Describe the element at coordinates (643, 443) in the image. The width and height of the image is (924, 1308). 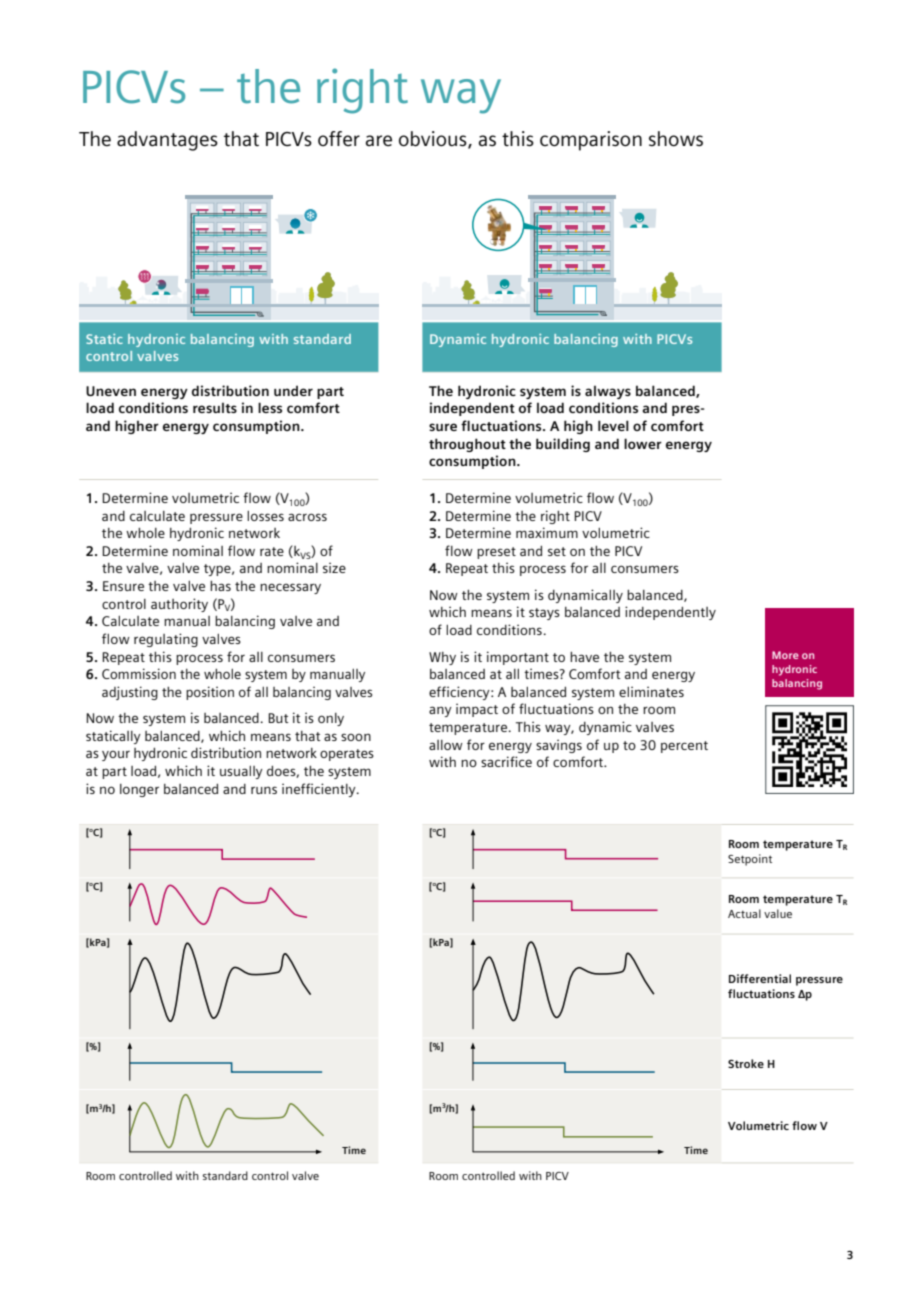
I see `lower` at that location.
